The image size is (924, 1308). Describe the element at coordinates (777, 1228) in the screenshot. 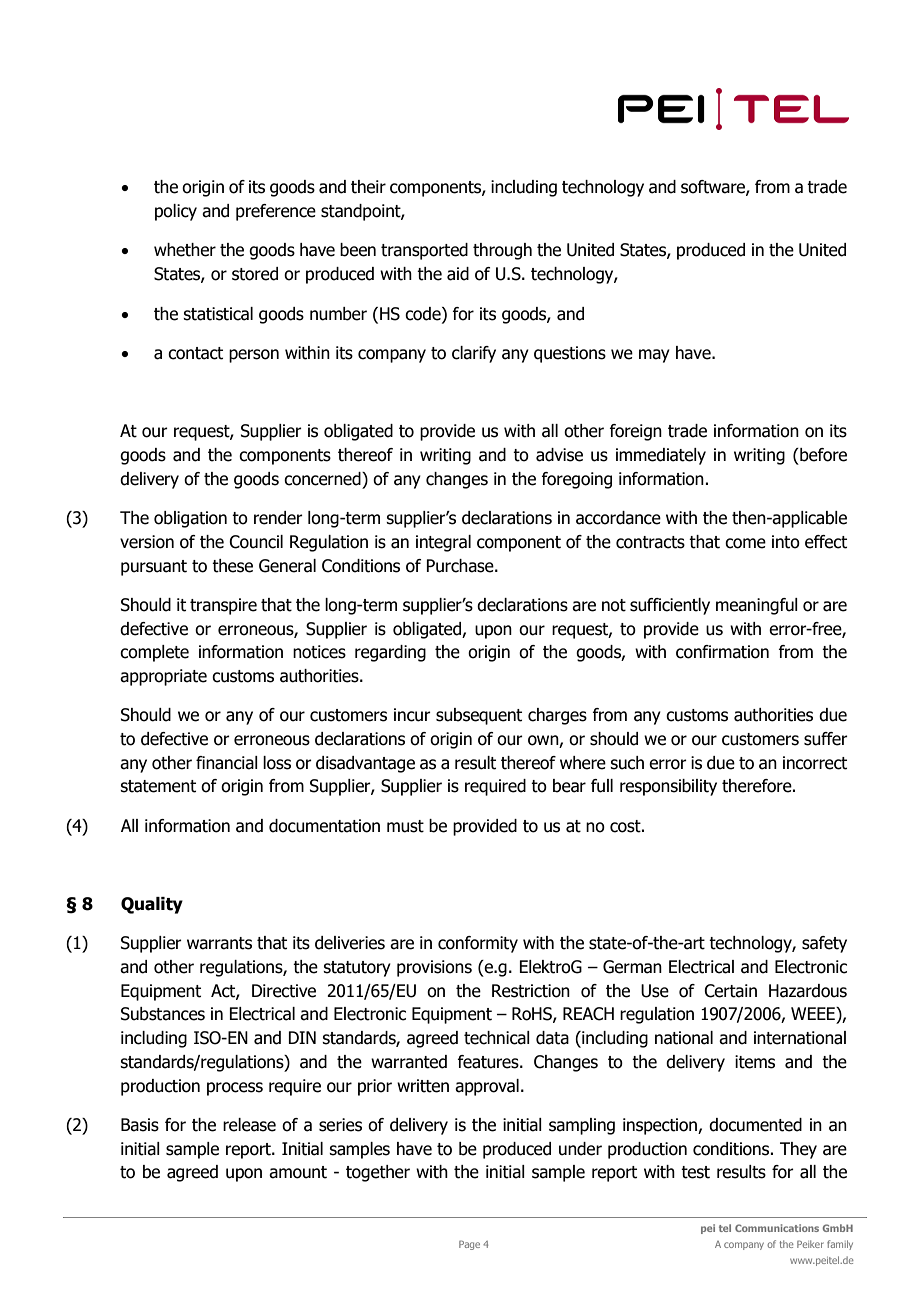

I see `Communications` at that location.
